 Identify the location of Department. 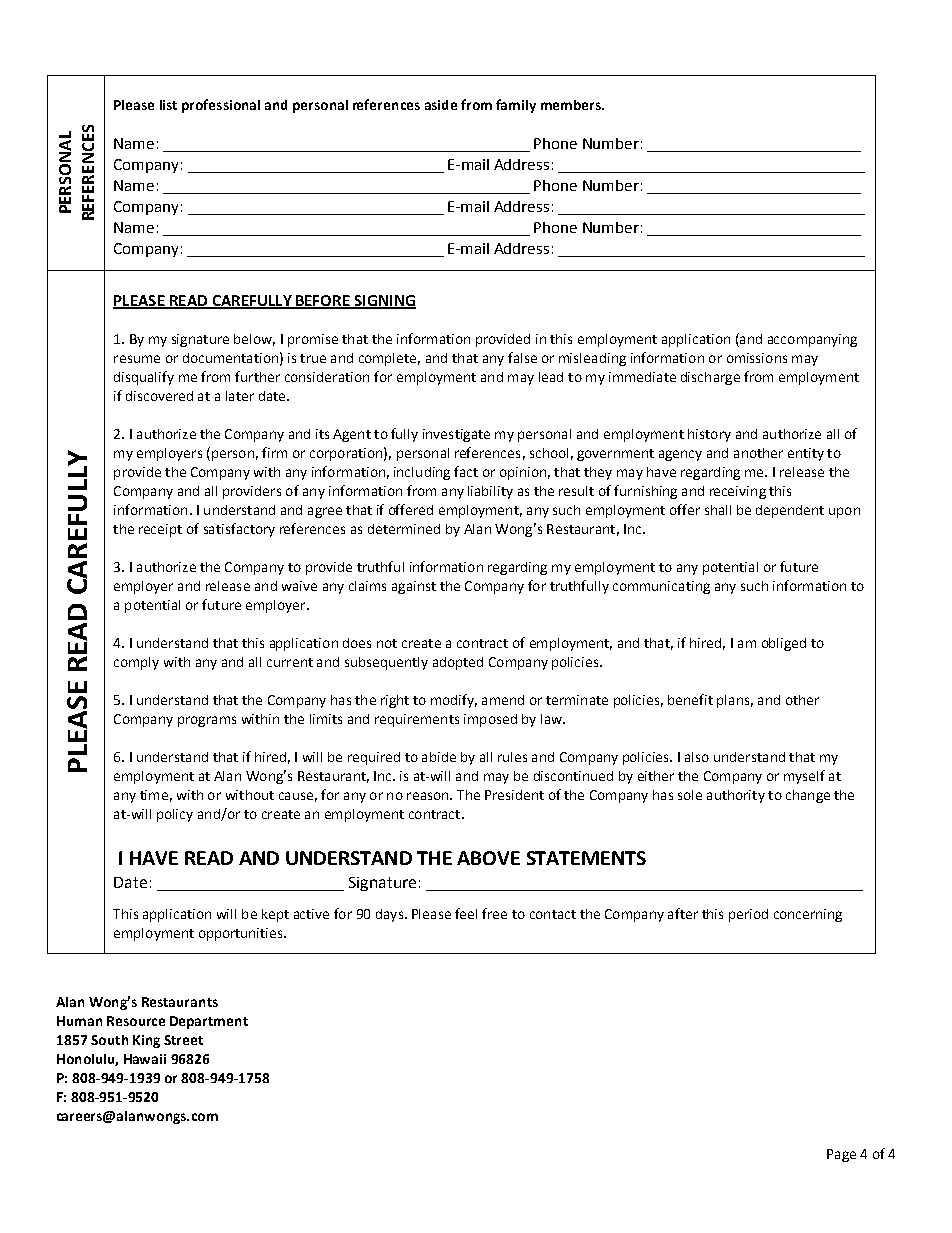
(209, 1022).
